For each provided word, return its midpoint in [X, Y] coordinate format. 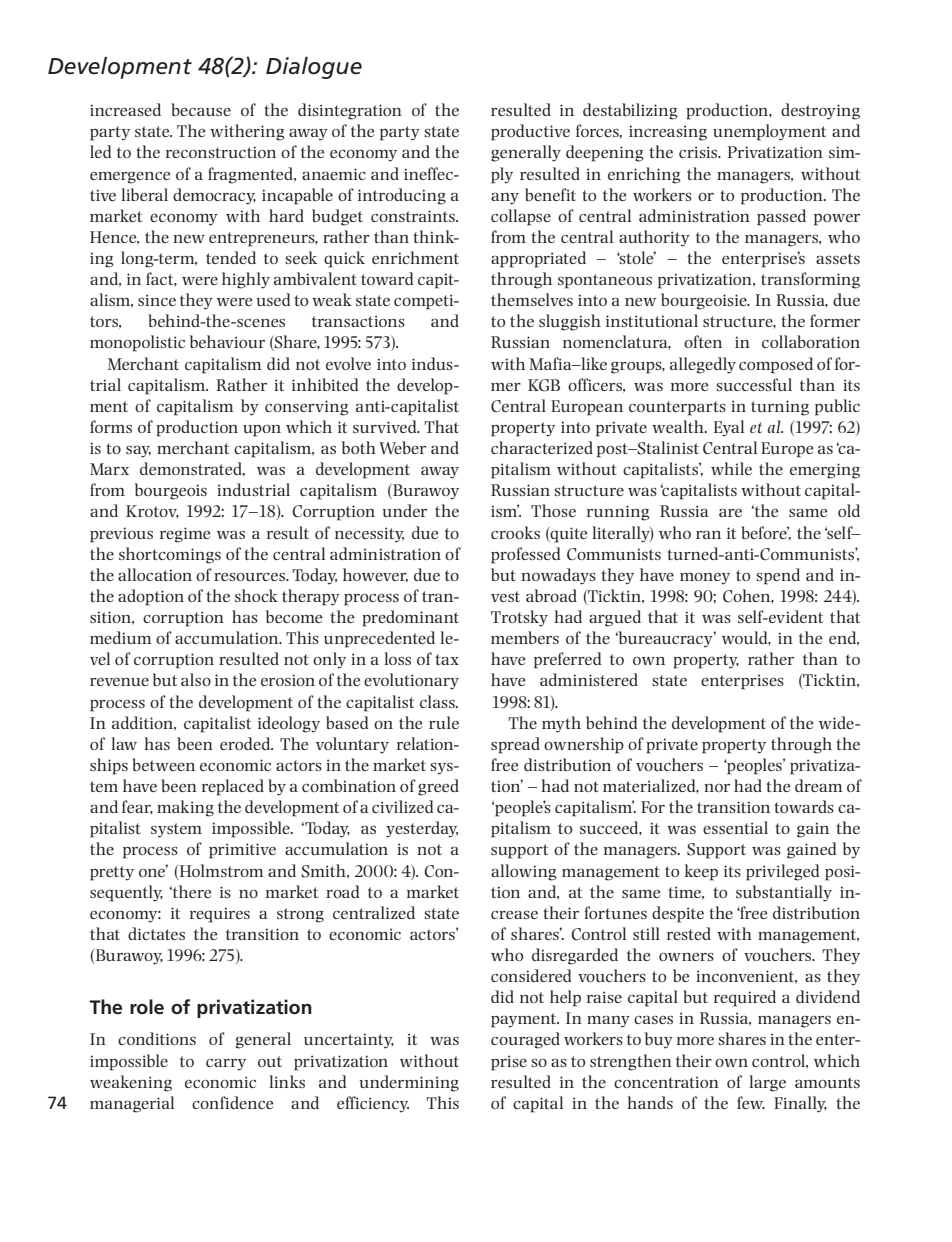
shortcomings [170, 555]
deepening [605, 153]
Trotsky [519, 618]
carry [226, 1065]
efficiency [373, 1104]
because [201, 109]
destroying [820, 111]
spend [778, 576]
